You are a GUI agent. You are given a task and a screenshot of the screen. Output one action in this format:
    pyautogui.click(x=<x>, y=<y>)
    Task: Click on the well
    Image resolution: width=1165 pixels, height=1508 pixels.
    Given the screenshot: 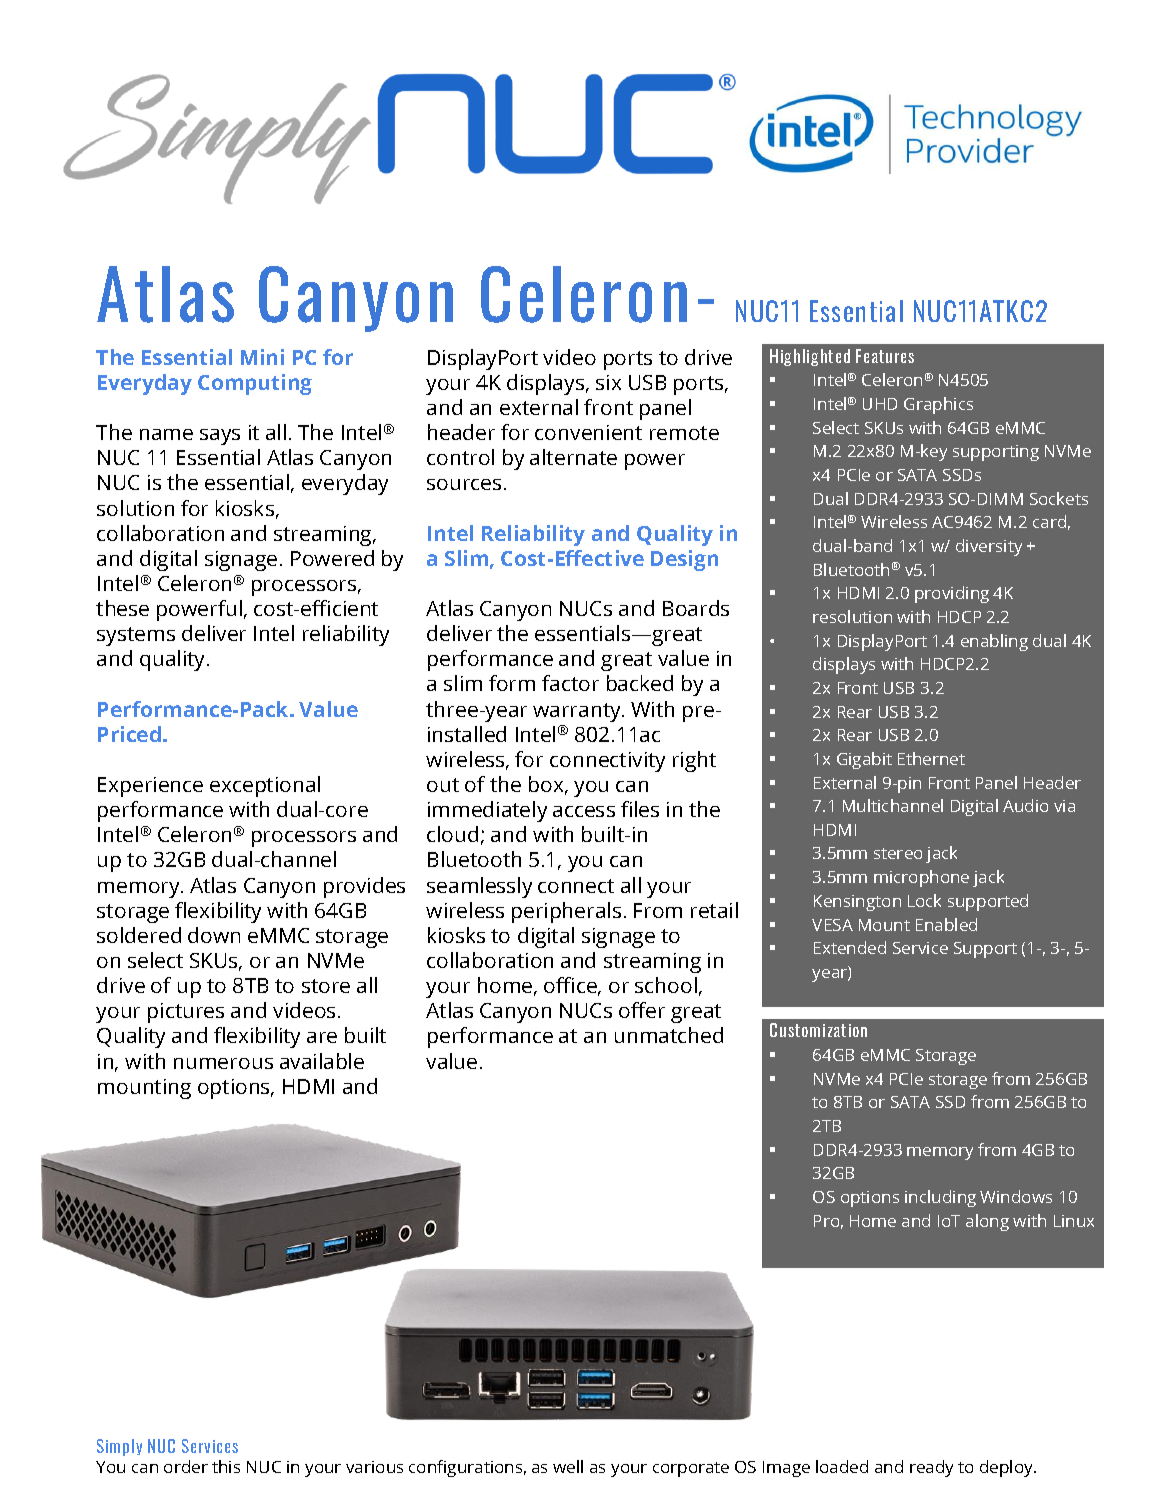 What is the action you would take?
    pyautogui.click(x=568, y=1466)
